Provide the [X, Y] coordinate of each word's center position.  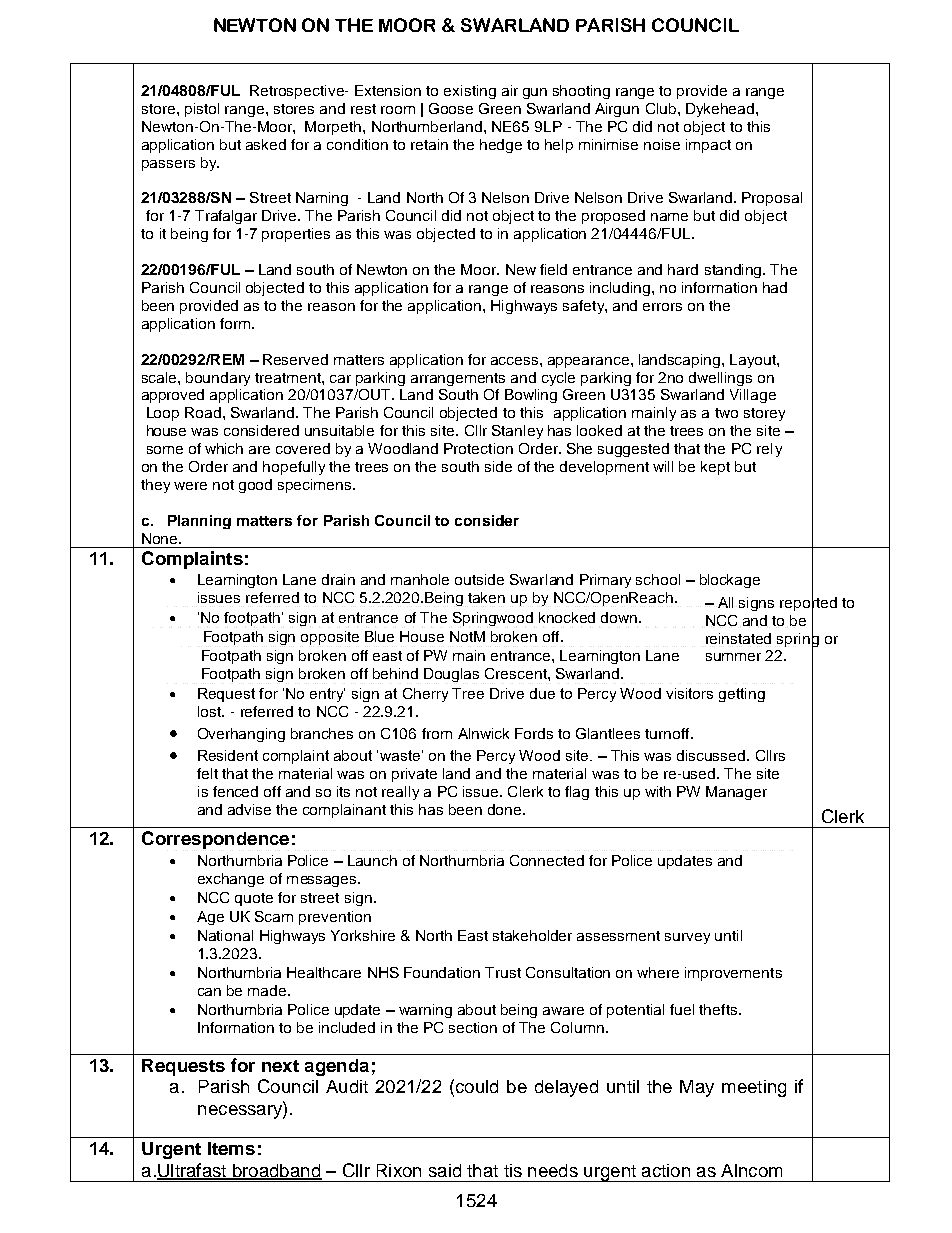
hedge [501, 146]
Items [231, 1148]
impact [708, 146]
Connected [547, 860]
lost [211, 711]
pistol [202, 110]
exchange [231, 880]
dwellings [720, 379]
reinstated [738, 638]
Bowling [531, 396]
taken [486, 597]
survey [687, 938]
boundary [218, 379]
